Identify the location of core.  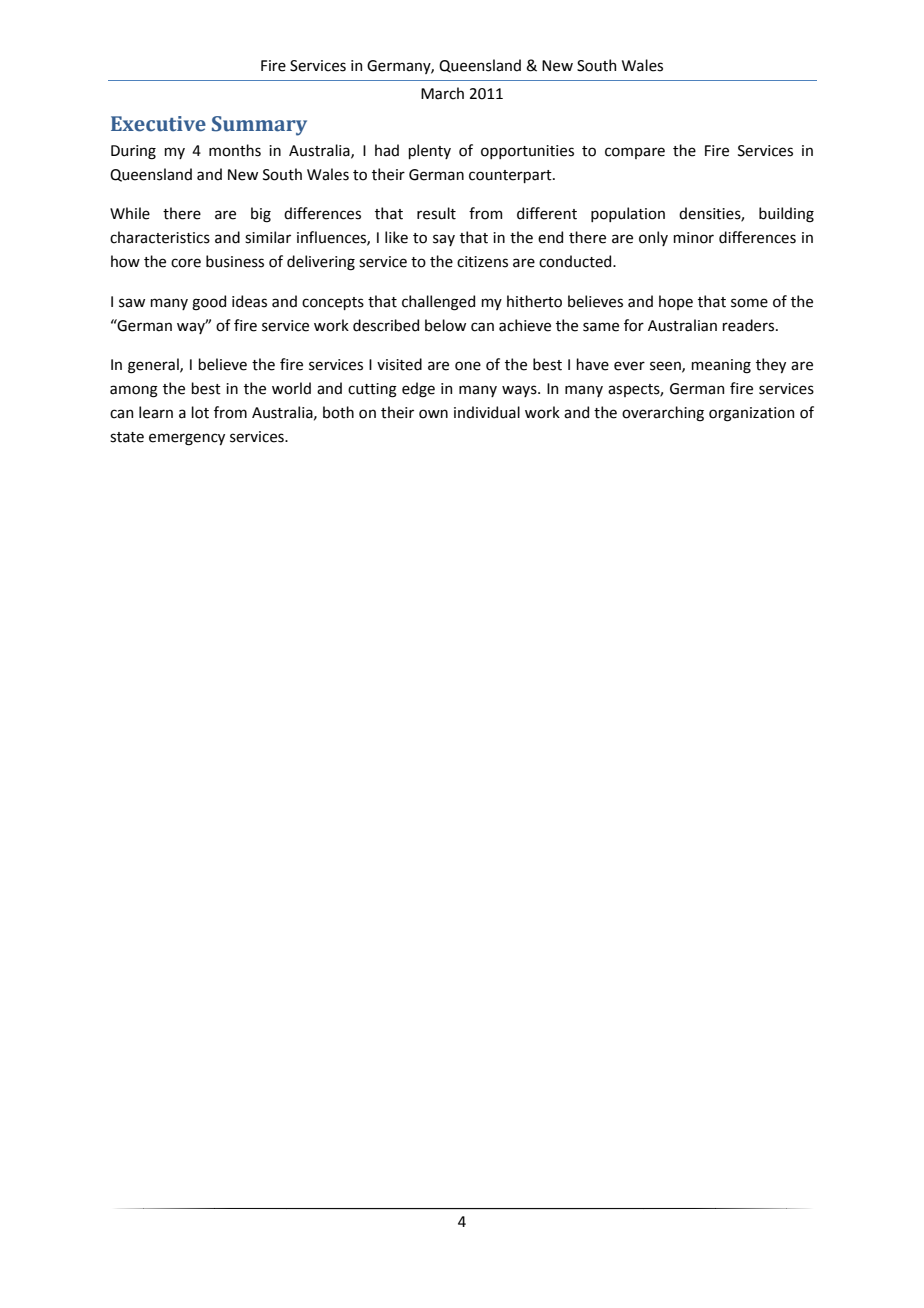
(186, 263).
